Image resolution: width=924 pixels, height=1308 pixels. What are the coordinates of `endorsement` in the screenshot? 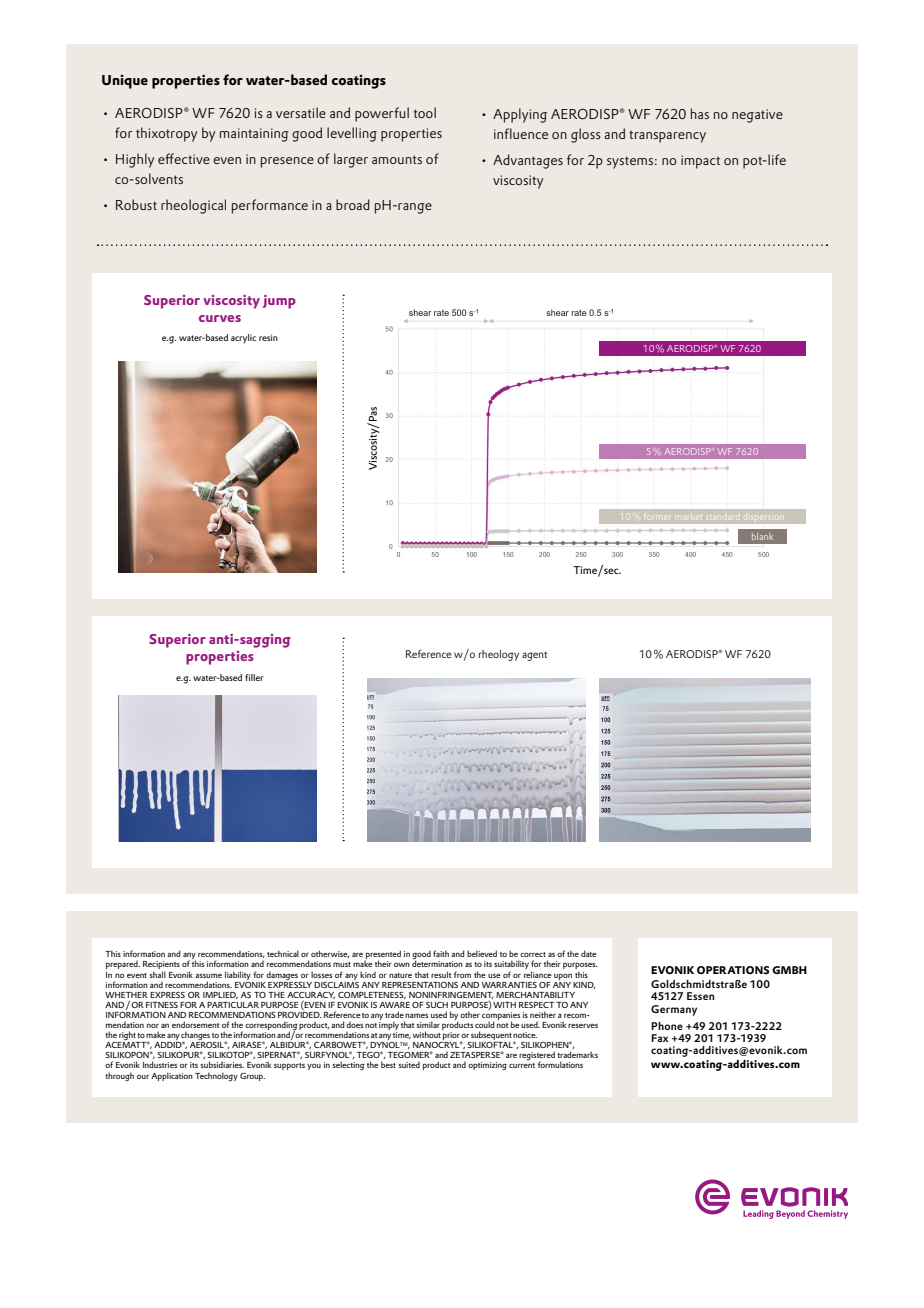 It's located at (195, 1024).
